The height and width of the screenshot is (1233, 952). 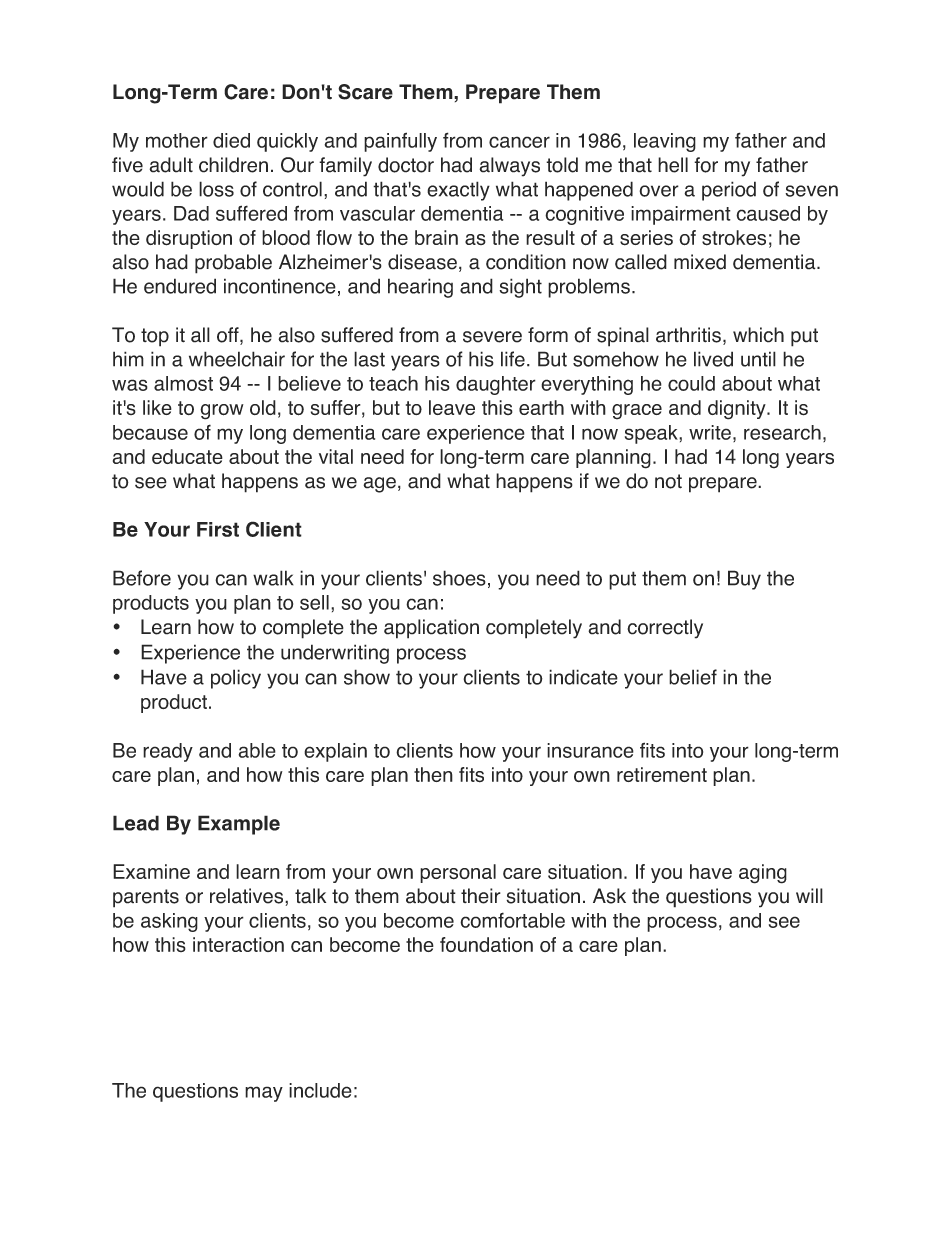 What do you see at coordinates (662, 774) in the screenshot?
I see `retirement` at bounding box center [662, 774].
